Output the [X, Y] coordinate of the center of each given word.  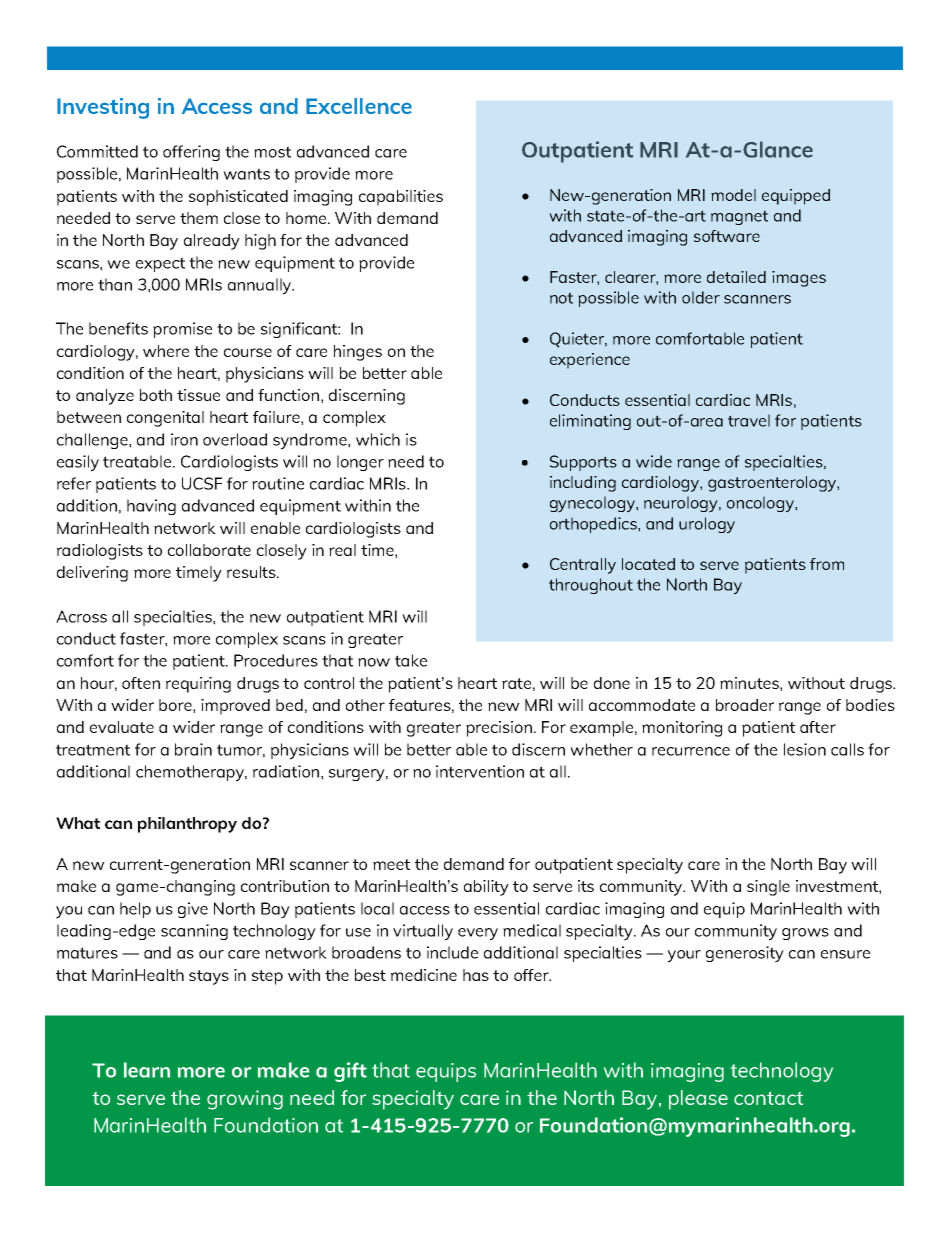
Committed [97, 151]
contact [768, 1098]
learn [147, 1070]
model [733, 195]
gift [350, 1072]
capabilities [401, 198]
